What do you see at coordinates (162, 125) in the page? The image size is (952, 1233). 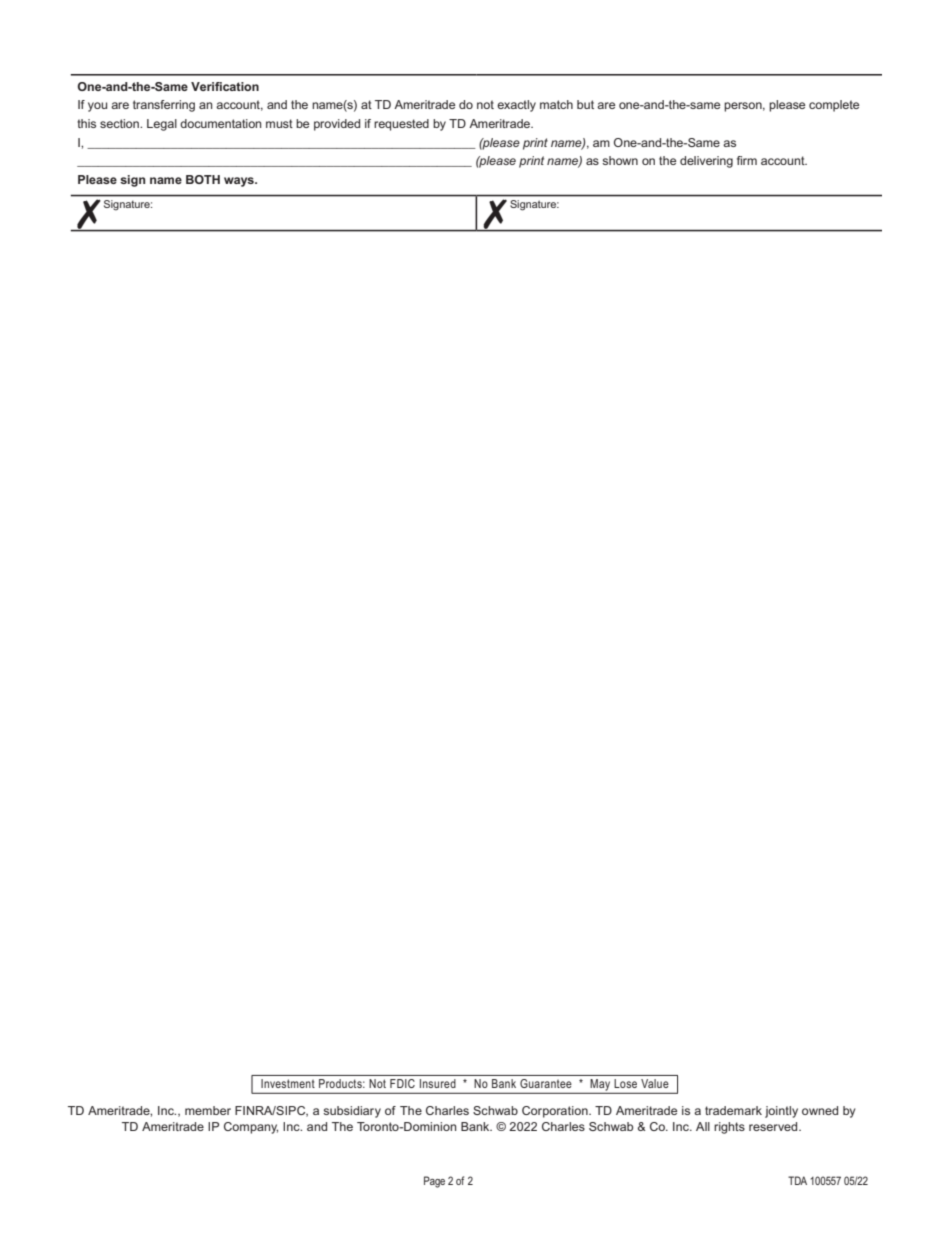 I see `Legal` at bounding box center [162, 125].
